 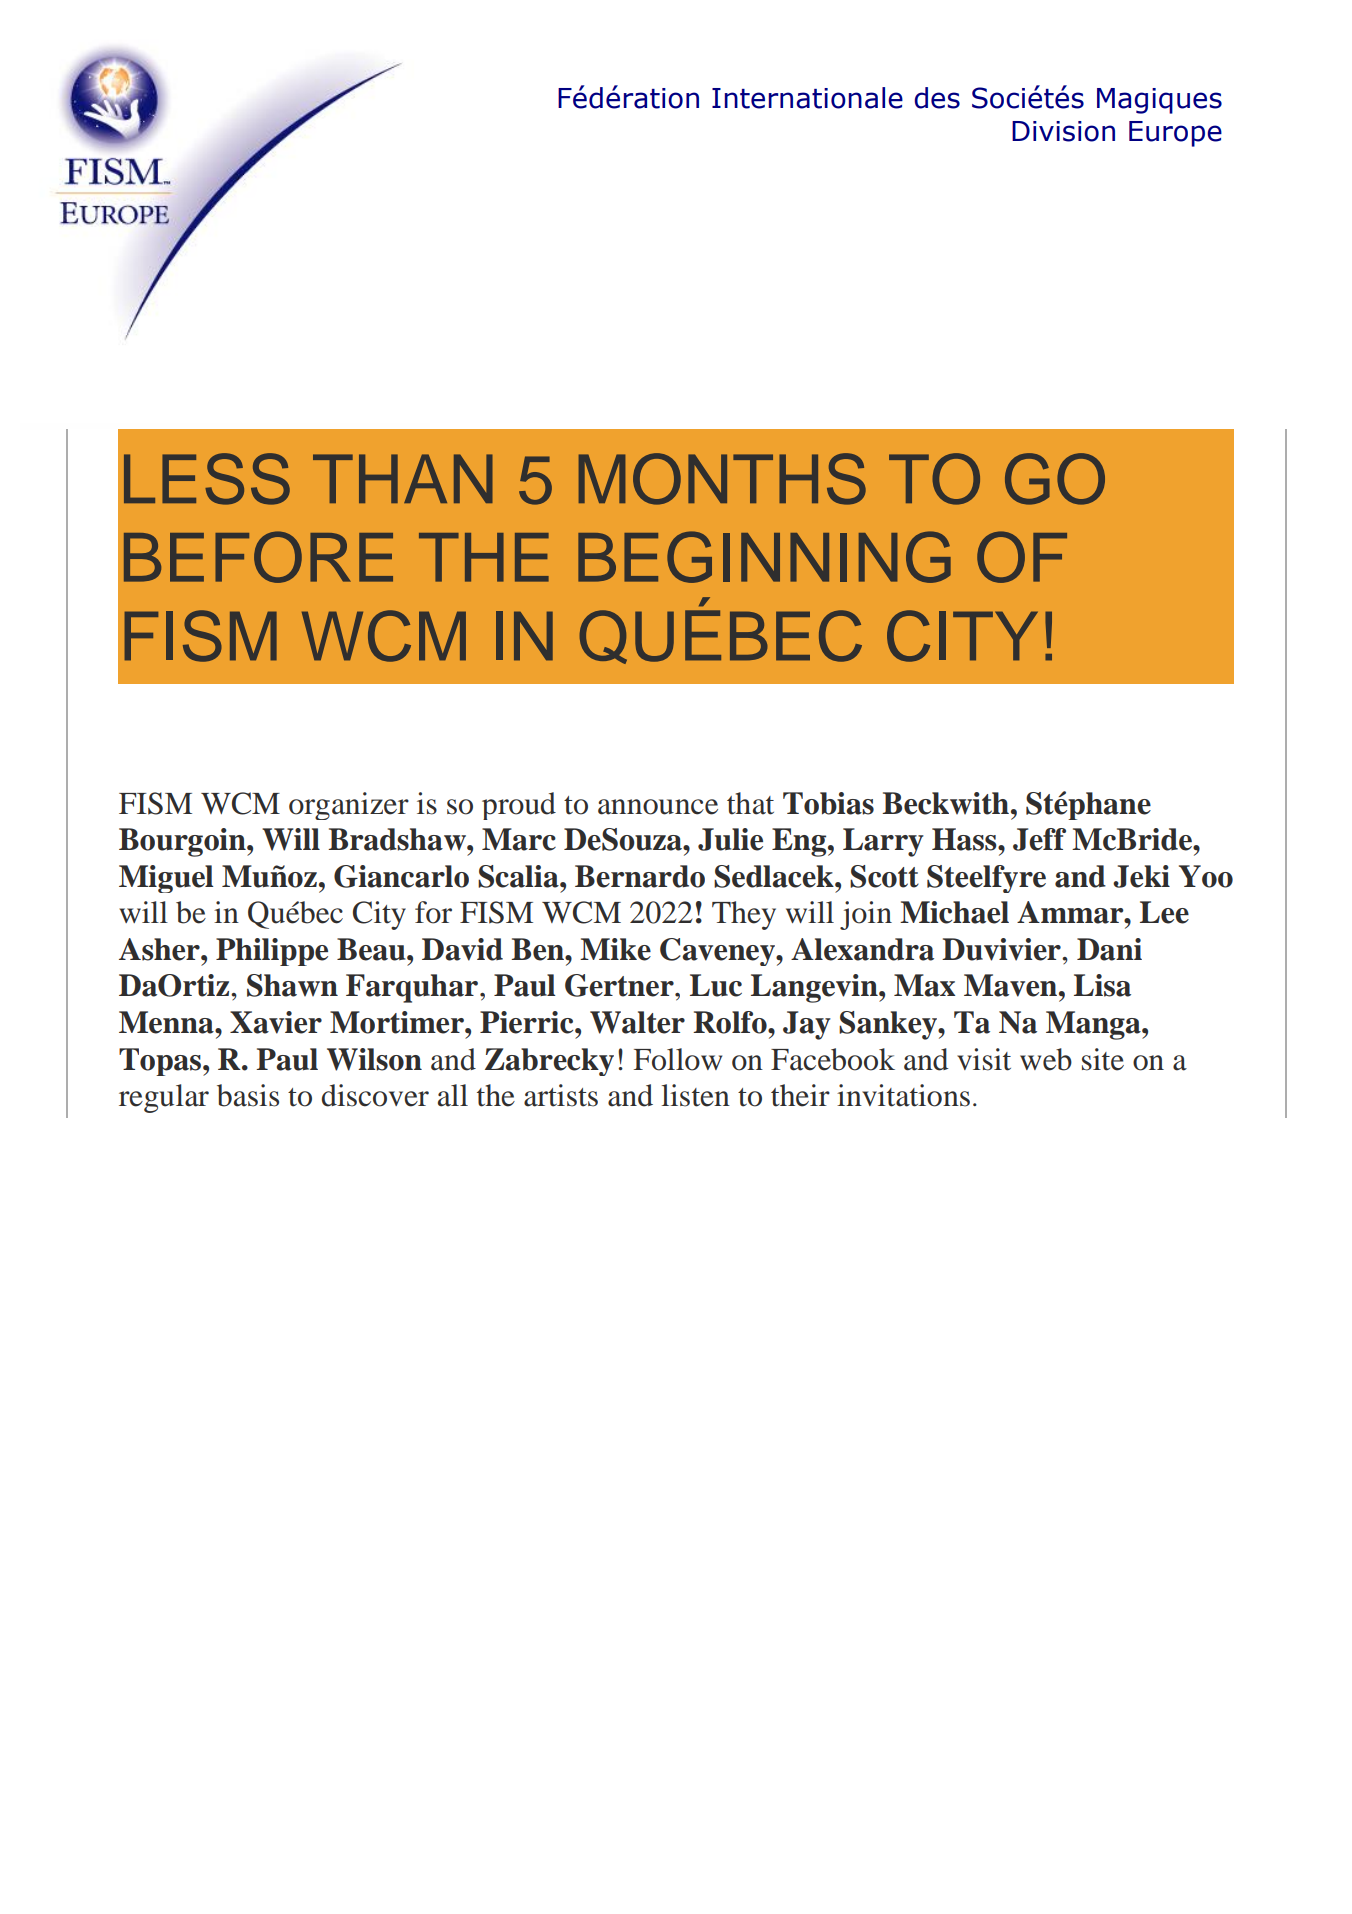 I want to click on site, so click(x=1103, y=1059).
